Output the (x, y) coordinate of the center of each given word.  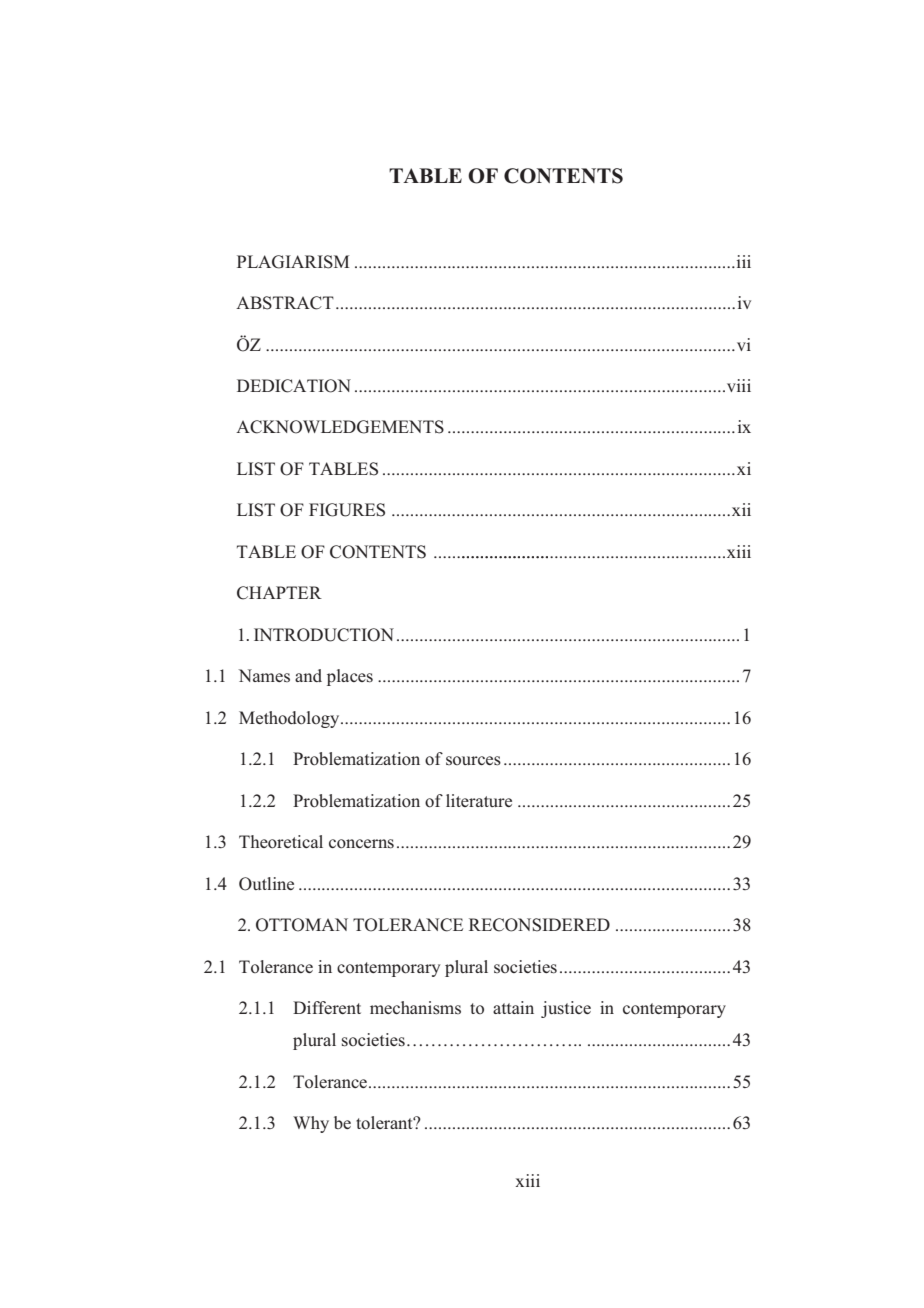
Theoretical (281, 842)
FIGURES (347, 510)
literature (479, 800)
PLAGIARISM (293, 262)
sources (473, 761)
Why (311, 1124)
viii (737, 385)
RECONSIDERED (539, 925)
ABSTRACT (285, 303)
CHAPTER (279, 593)
